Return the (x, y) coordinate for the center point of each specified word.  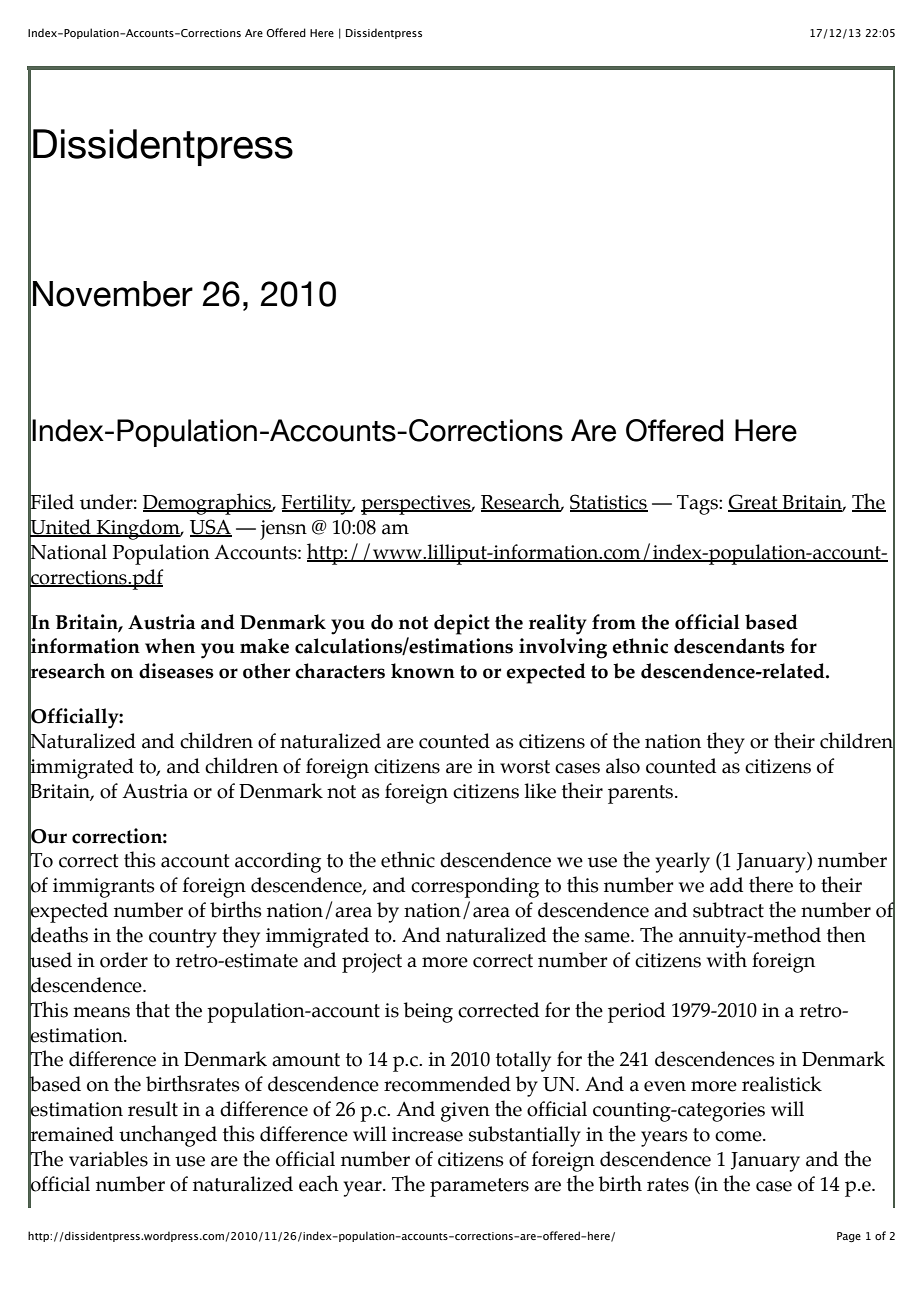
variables (108, 1159)
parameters (479, 1187)
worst (525, 767)
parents (642, 794)
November (113, 294)
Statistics (609, 503)
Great (754, 503)
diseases (176, 671)
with (727, 959)
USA (211, 528)
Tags (698, 505)
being (428, 1012)
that (153, 1009)
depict (462, 624)
